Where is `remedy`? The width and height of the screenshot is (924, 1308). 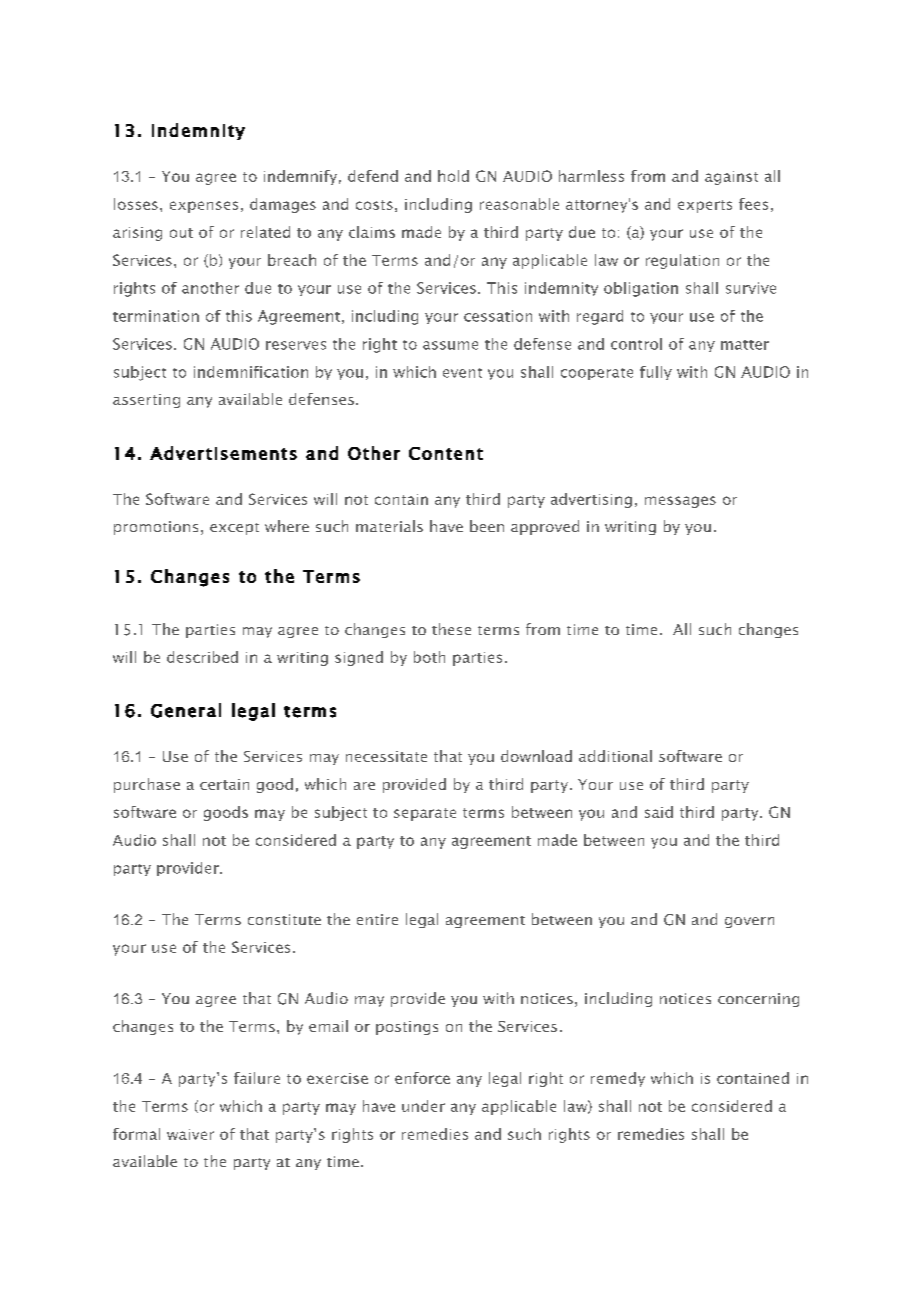 remedy is located at coordinates (618, 1079).
